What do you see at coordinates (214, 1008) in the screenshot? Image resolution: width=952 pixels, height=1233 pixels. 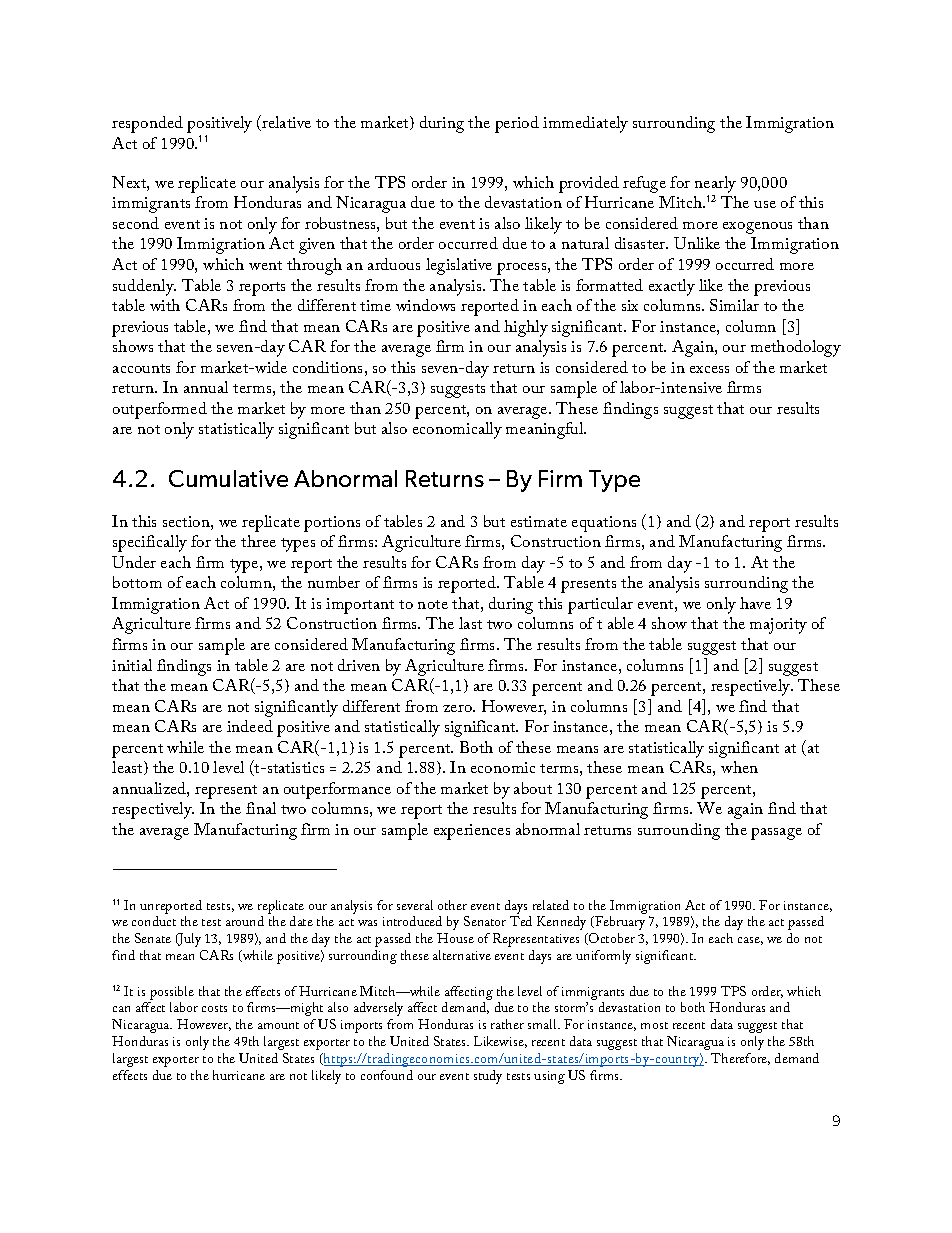 I see `costs` at bounding box center [214, 1008].
